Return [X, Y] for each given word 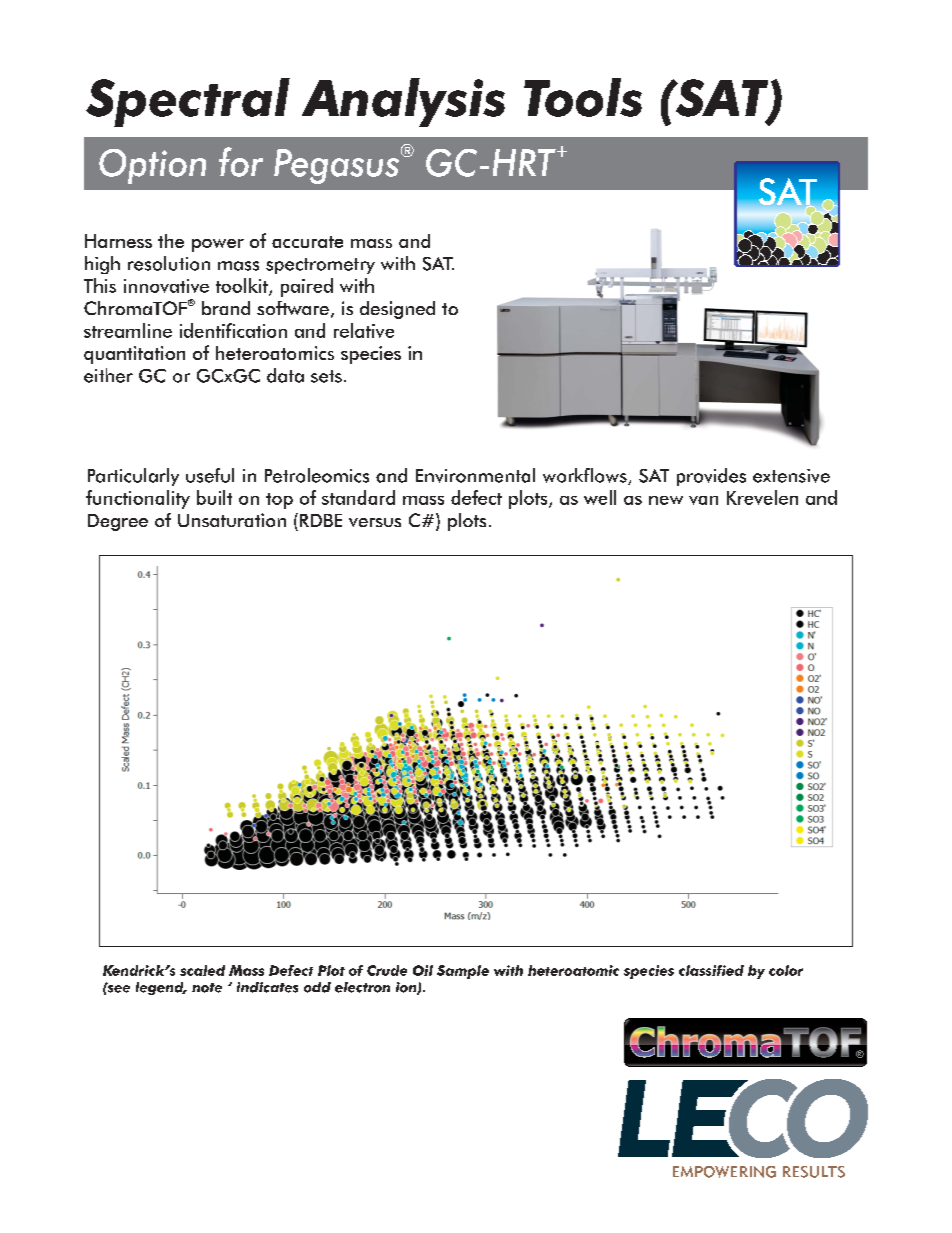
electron [362, 987]
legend [161, 988]
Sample [463, 972]
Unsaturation [232, 520]
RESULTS [814, 1172]
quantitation [134, 355]
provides [711, 477]
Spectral [188, 102]
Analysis [403, 102]
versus [375, 522]
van [703, 500]
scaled [202, 970]
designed [397, 310]
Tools [583, 97]
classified [711, 970]
